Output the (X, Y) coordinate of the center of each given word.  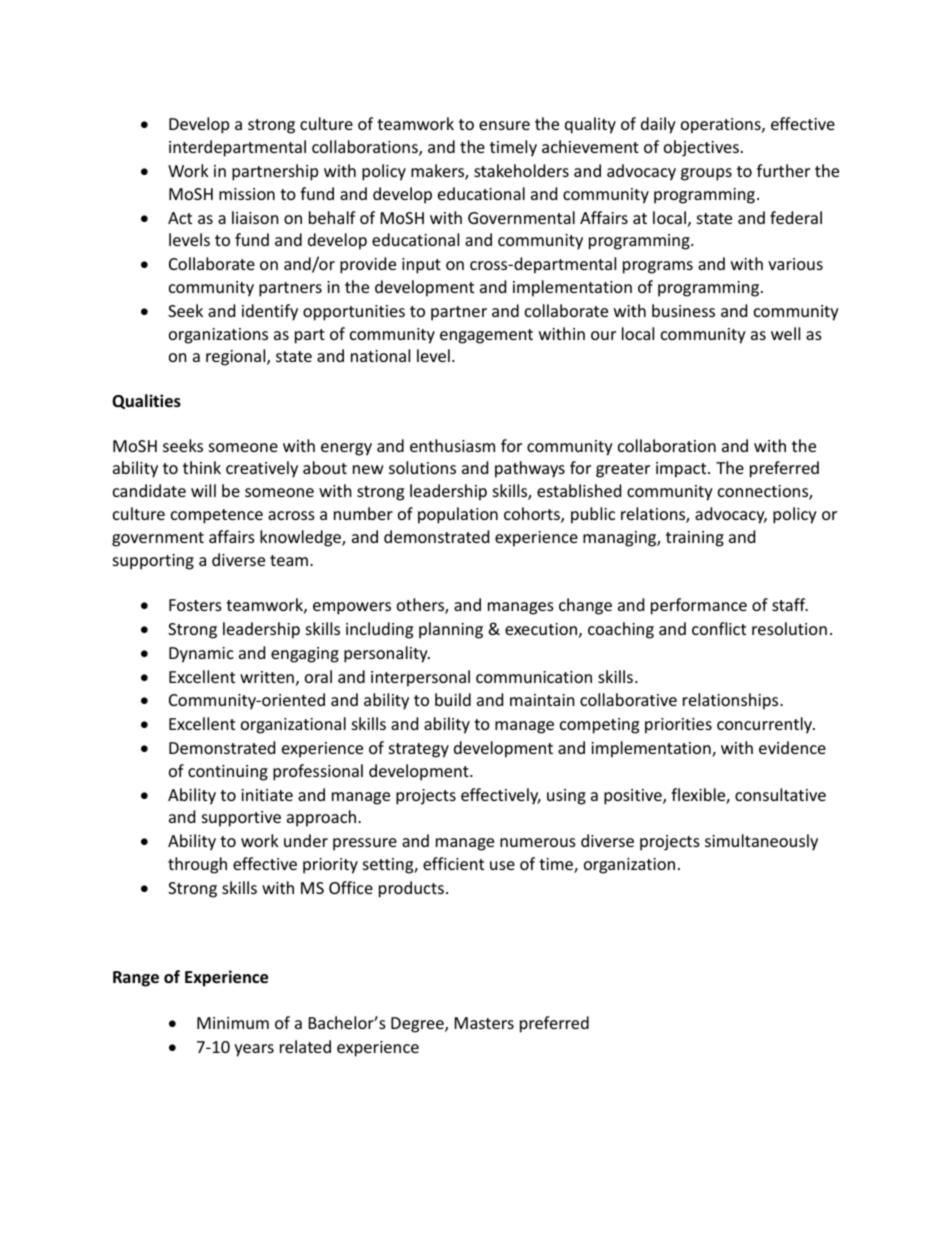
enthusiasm (452, 445)
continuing (228, 773)
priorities (678, 726)
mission (247, 194)
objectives (701, 148)
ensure (504, 125)
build (453, 699)
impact (682, 470)
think (202, 467)
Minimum (233, 1023)
